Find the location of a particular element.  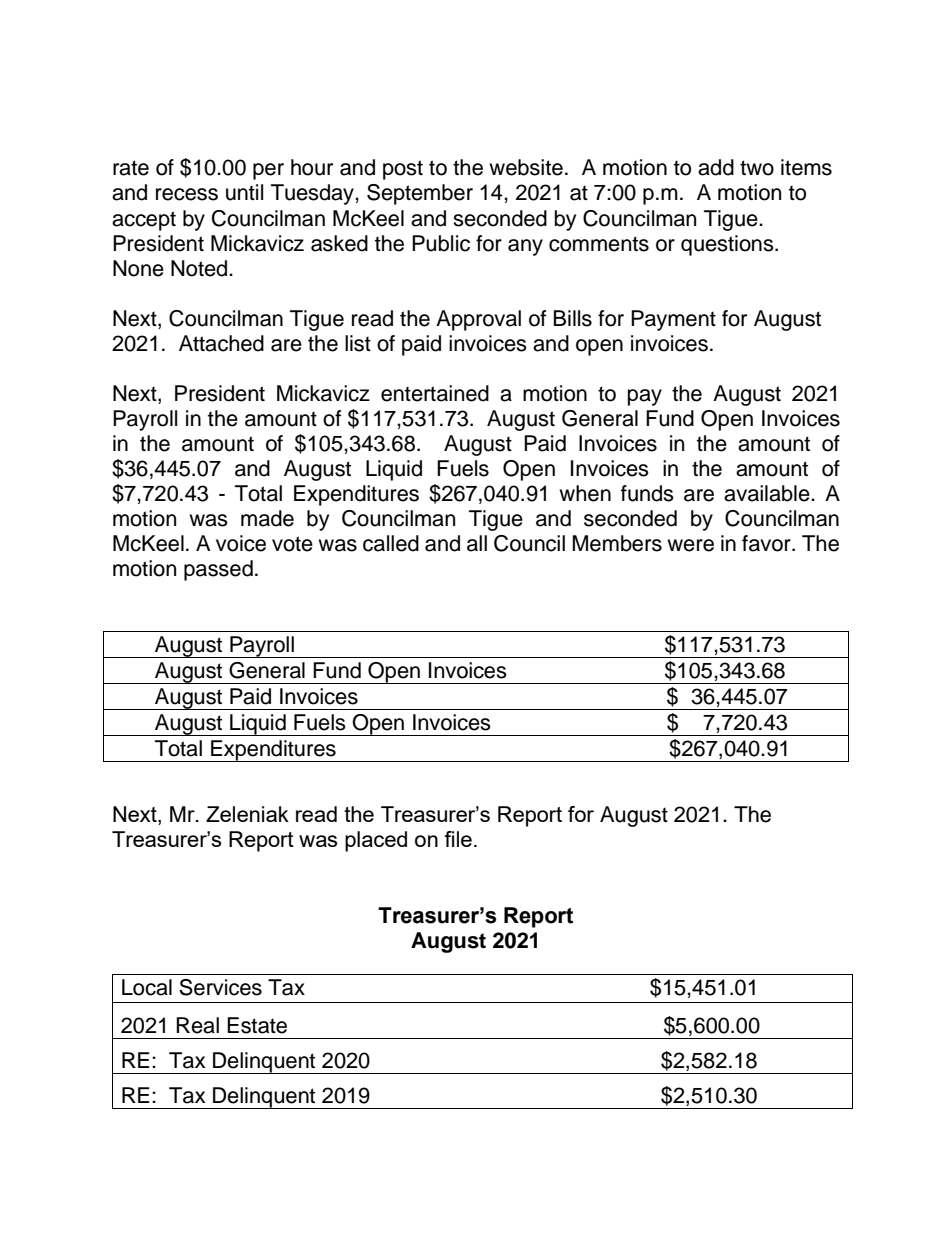

add is located at coordinates (716, 167).
